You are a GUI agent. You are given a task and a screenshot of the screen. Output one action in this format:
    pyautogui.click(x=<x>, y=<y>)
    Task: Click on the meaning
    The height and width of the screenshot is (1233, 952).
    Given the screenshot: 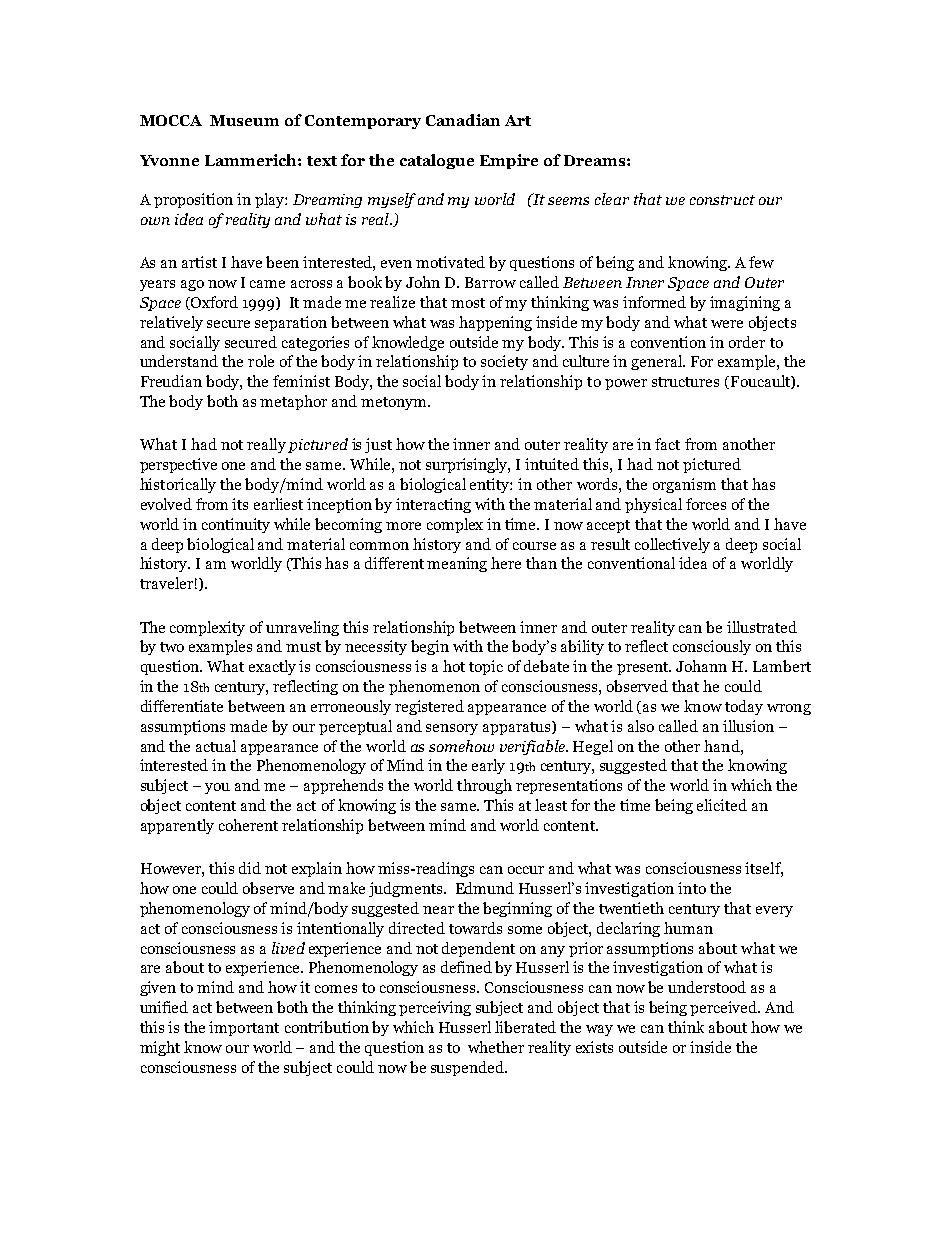 What is the action you would take?
    pyautogui.click(x=457, y=564)
